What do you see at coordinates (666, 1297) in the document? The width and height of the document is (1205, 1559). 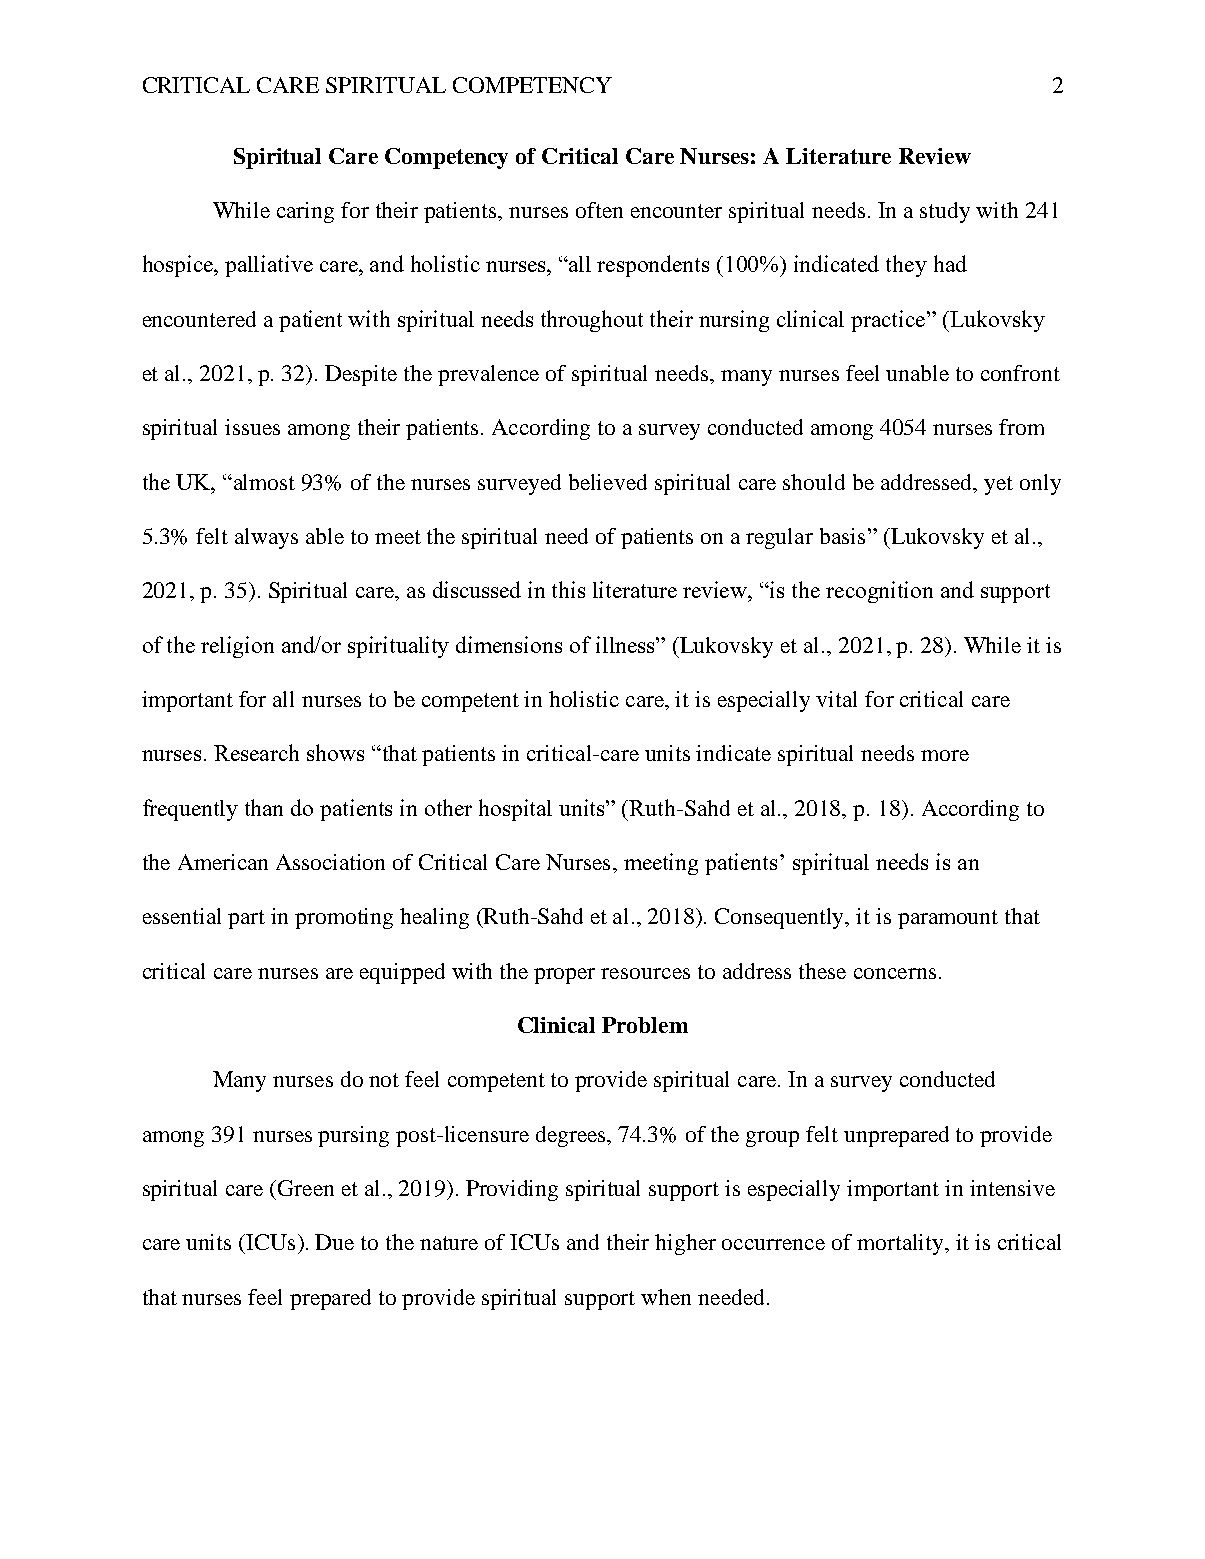 I see `when` at bounding box center [666, 1297].
